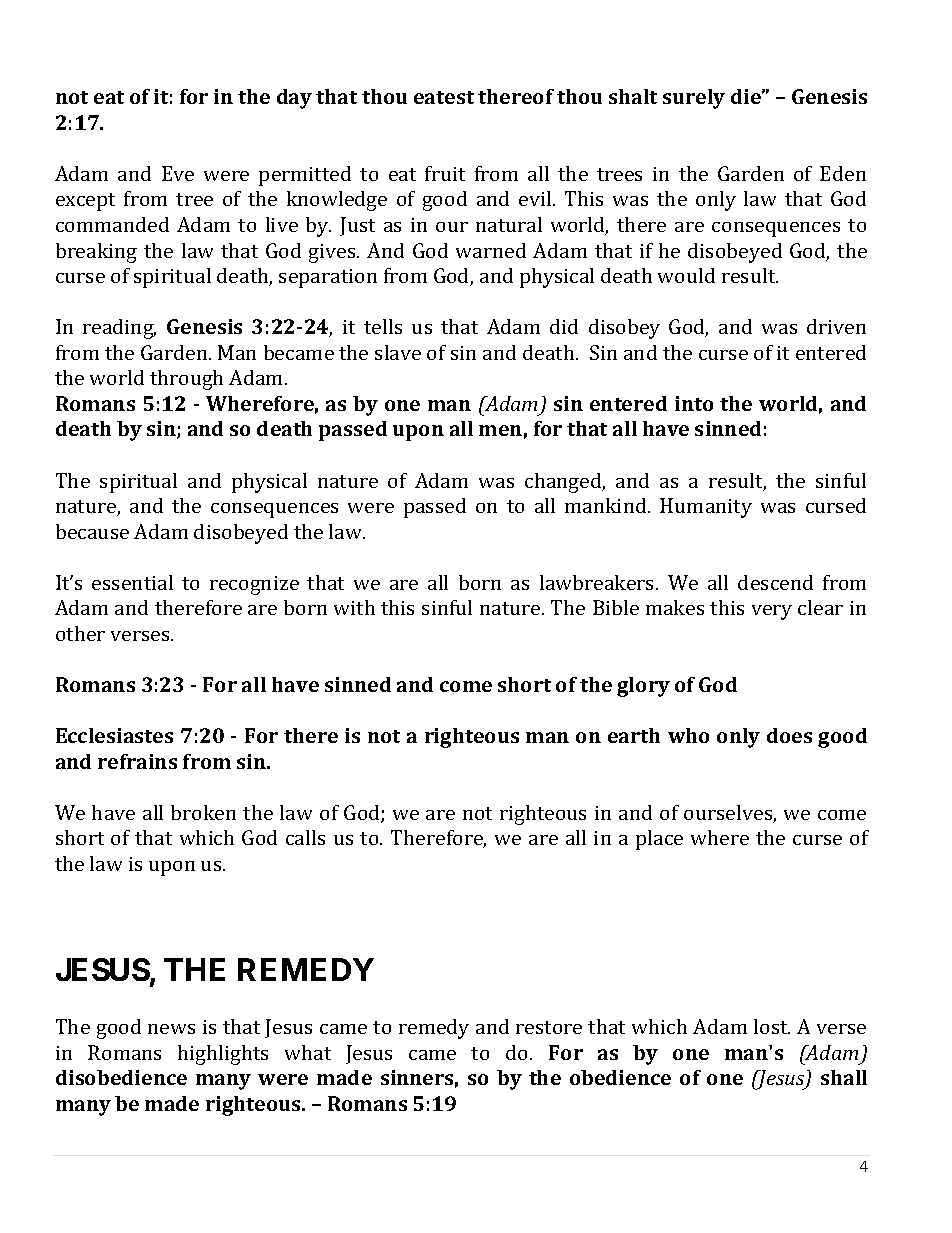 The image size is (952, 1233). What do you see at coordinates (171, 1029) in the page?
I see `news` at bounding box center [171, 1029].
